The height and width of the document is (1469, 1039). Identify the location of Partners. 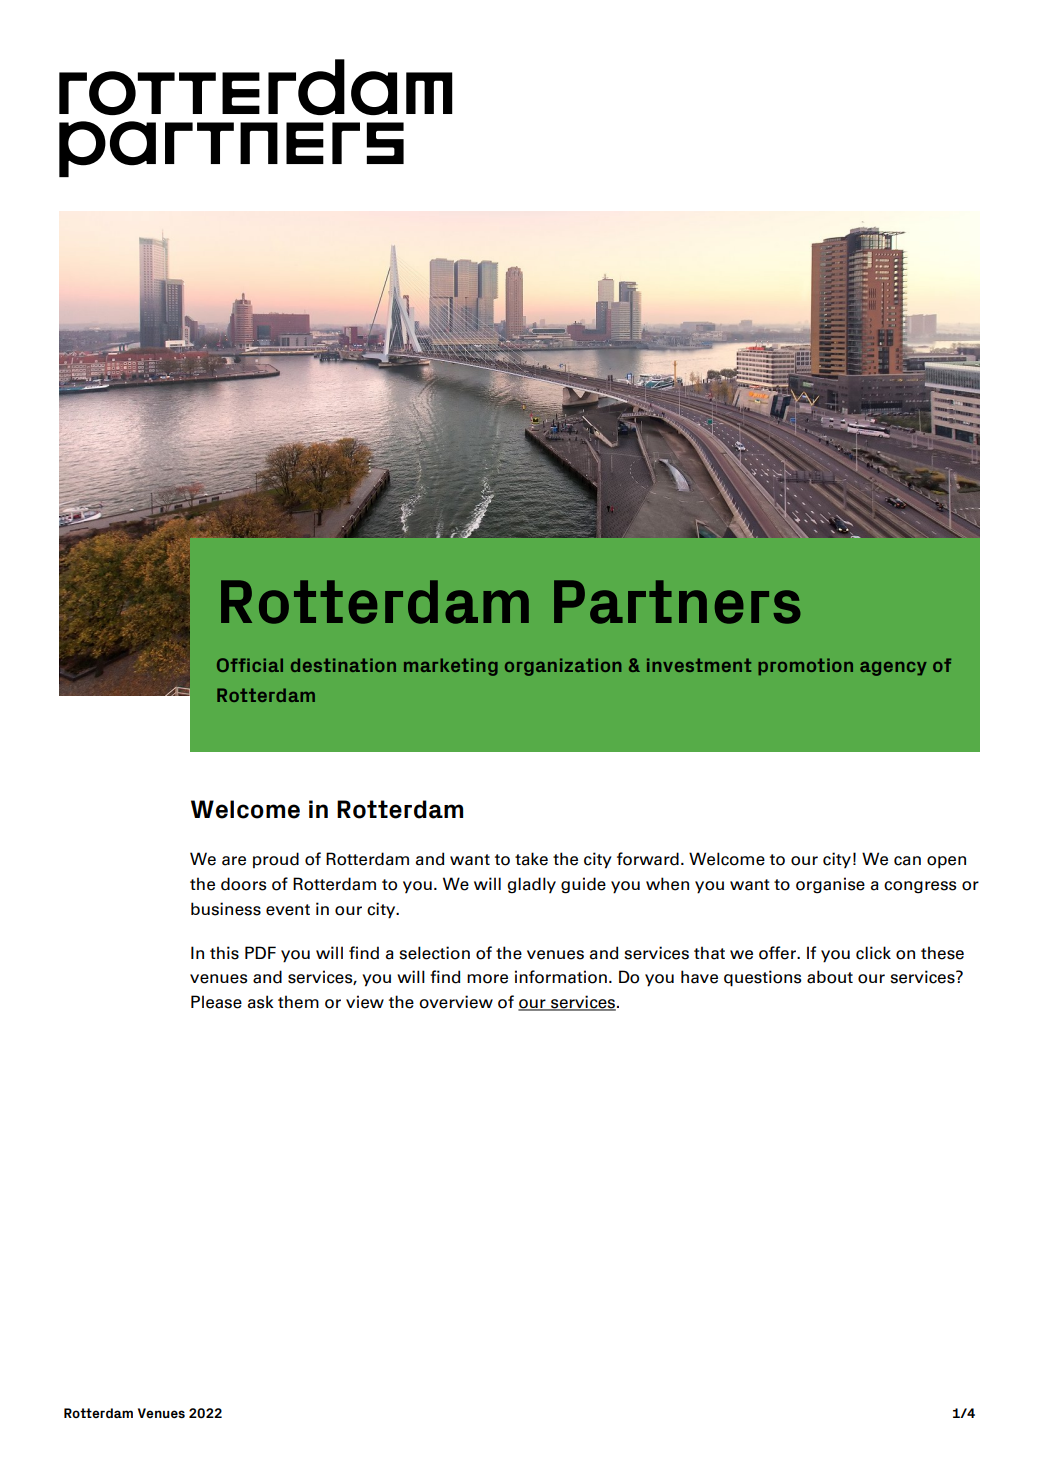
(677, 602).
